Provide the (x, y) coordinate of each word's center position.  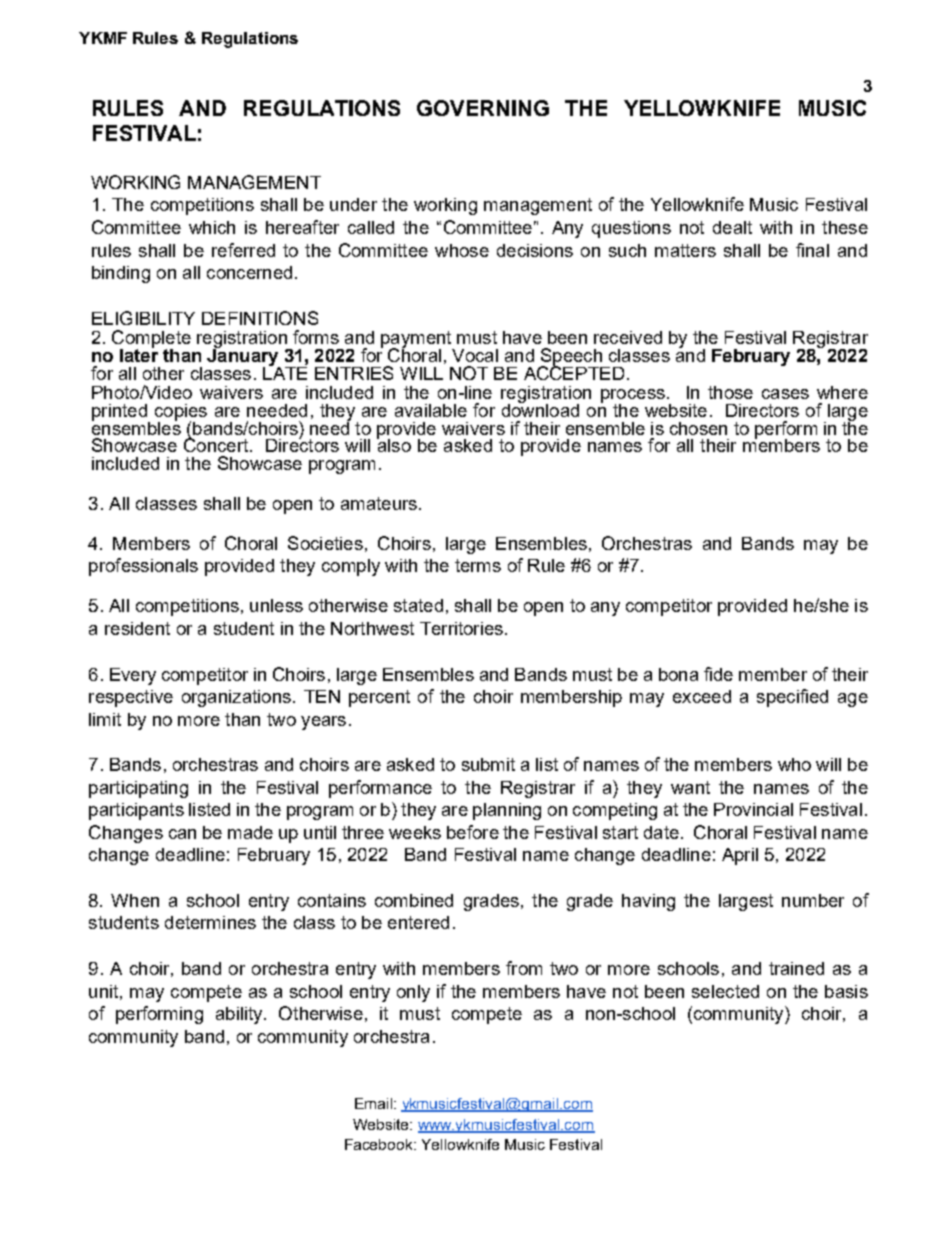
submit (488, 764)
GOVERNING (483, 108)
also (394, 444)
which (212, 227)
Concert (216, 444)
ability (240, 1015)
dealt (732, 227)
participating (138, 789)
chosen (698, 428)
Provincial (753, 809)
